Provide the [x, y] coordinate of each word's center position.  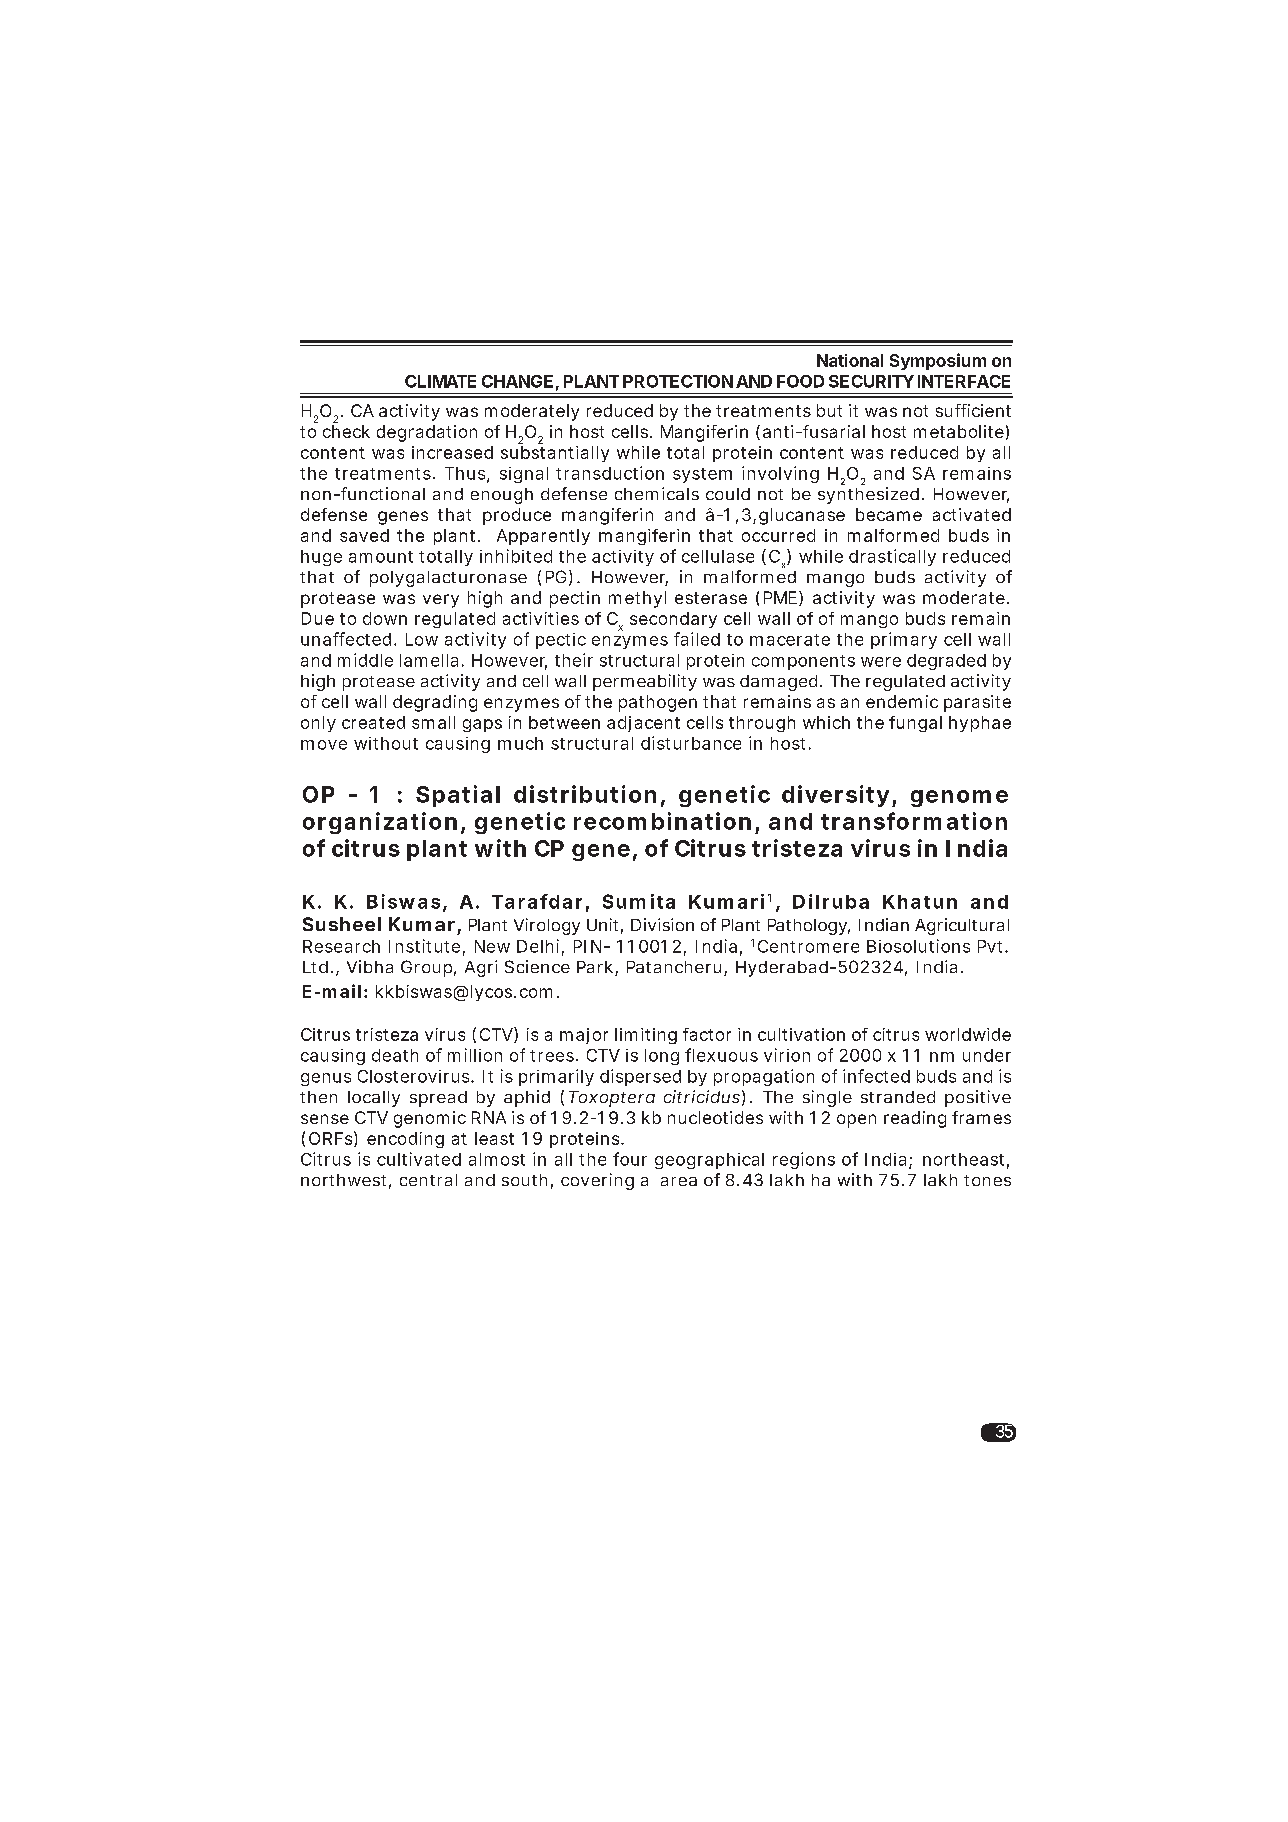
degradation [427, 433]
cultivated [419, 1159]
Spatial [458, 796]
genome [959, 798]
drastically [892, 557]
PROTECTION [678, 381]
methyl [637, 599]
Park [595, 967]
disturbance [691, 743]
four [630, 1159]
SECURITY [871, 381]
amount [381, 557]
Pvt [992, 946]
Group [426, 968]
